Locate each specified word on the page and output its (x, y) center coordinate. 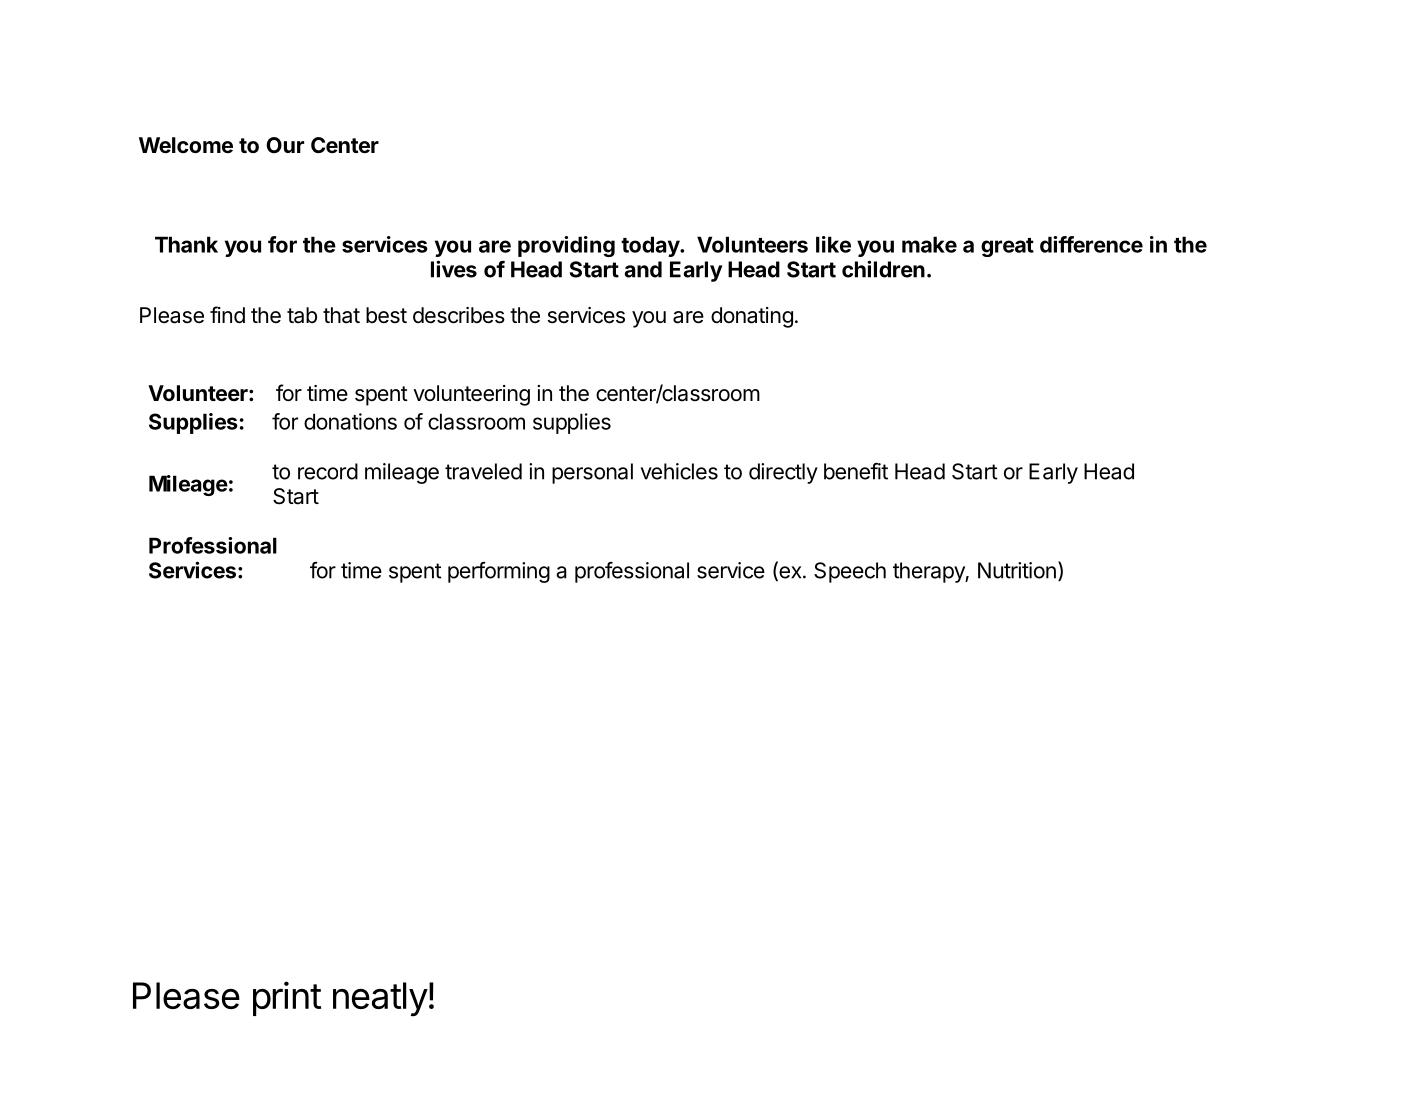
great (1007, 247)
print (287, 998)
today (651, 246)
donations (350, 421)
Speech (850, 572)
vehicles (679, 471)
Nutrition (1017, 570)
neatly (380, 999)
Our (285, 145)
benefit (856, 471)
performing (499, 572)
